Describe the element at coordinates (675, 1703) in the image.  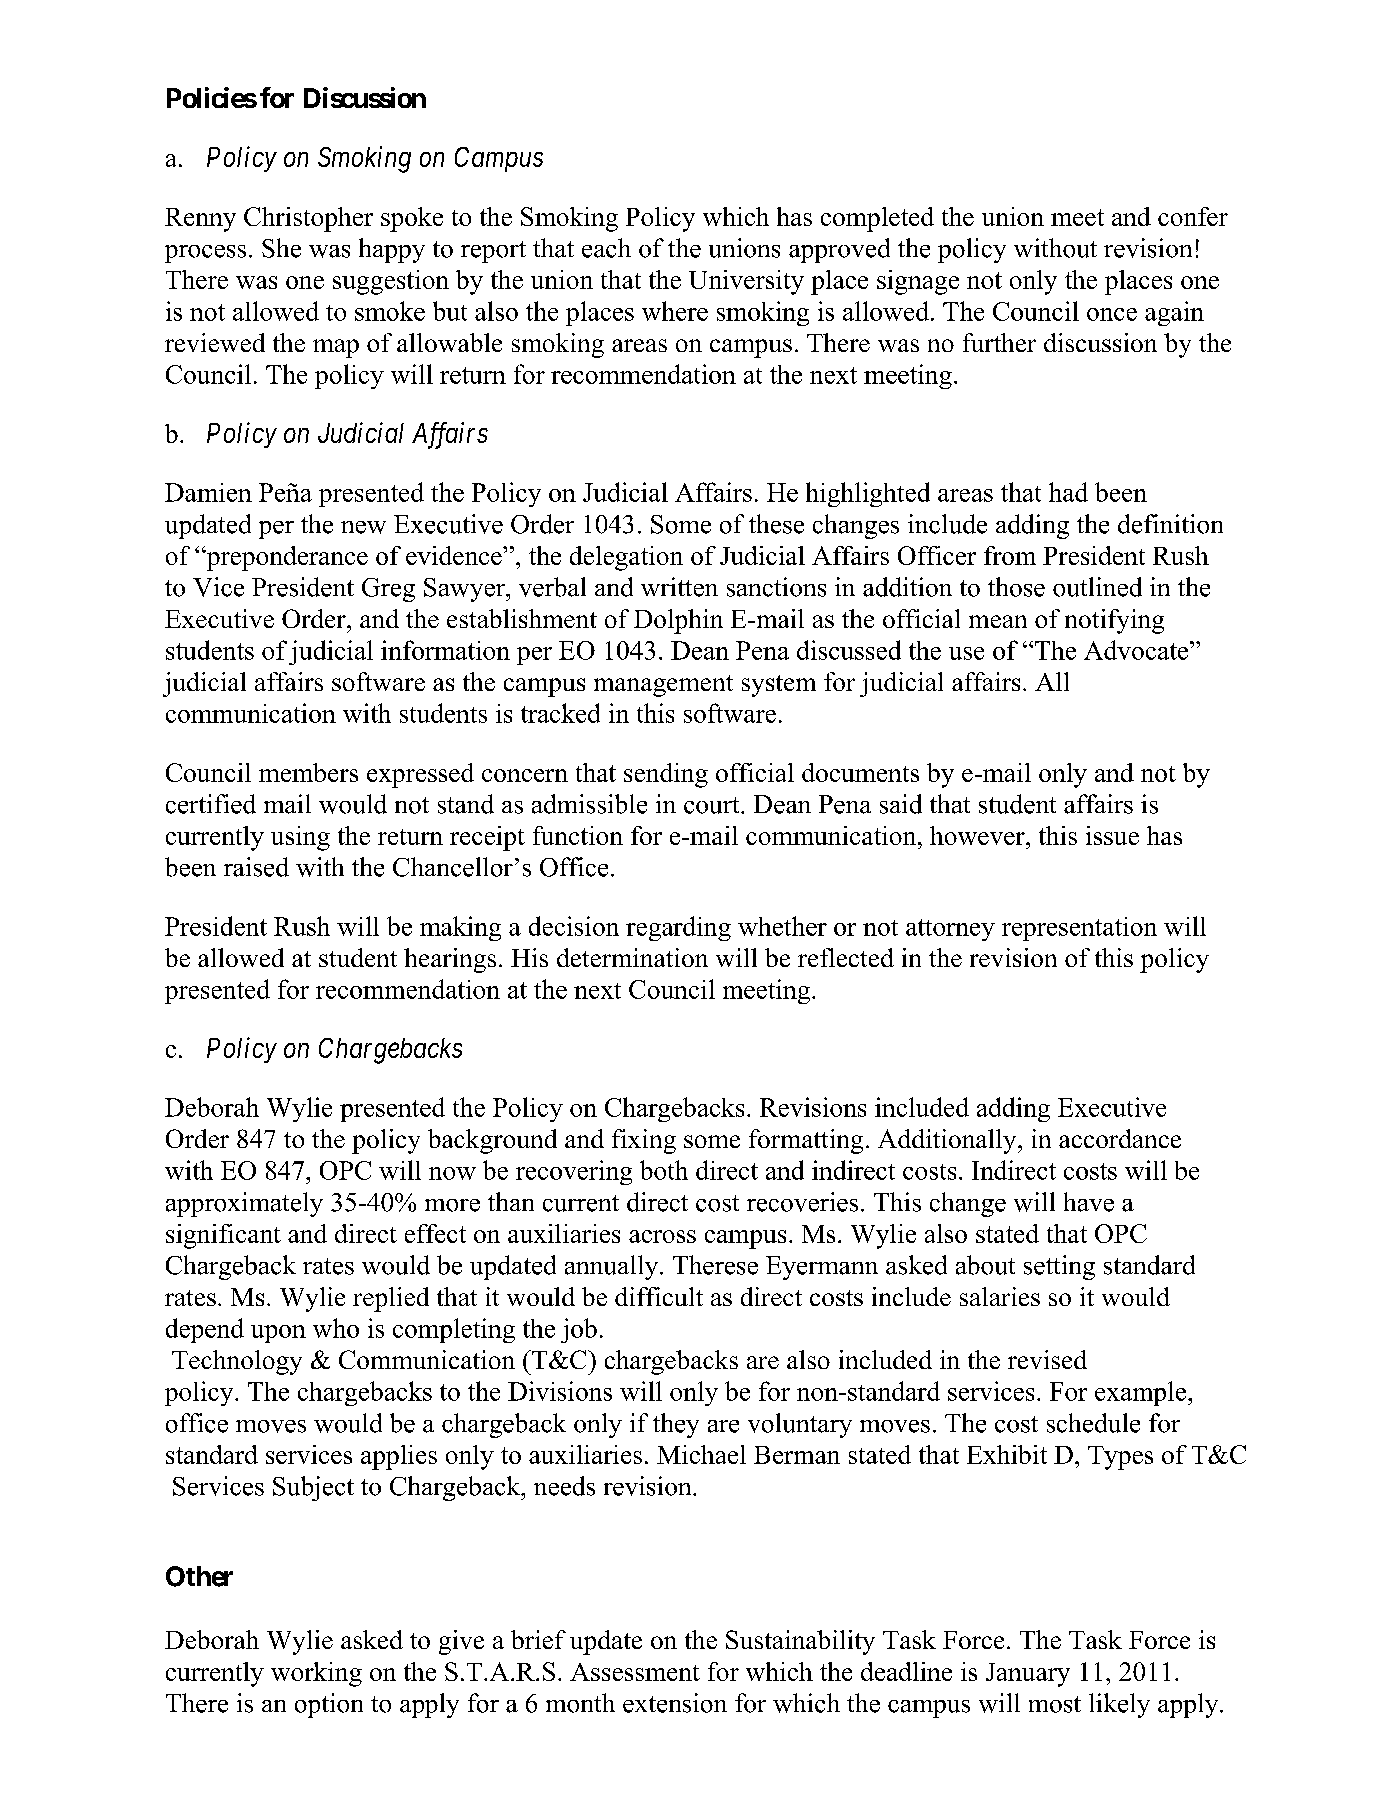
I see `extension` at that location.
